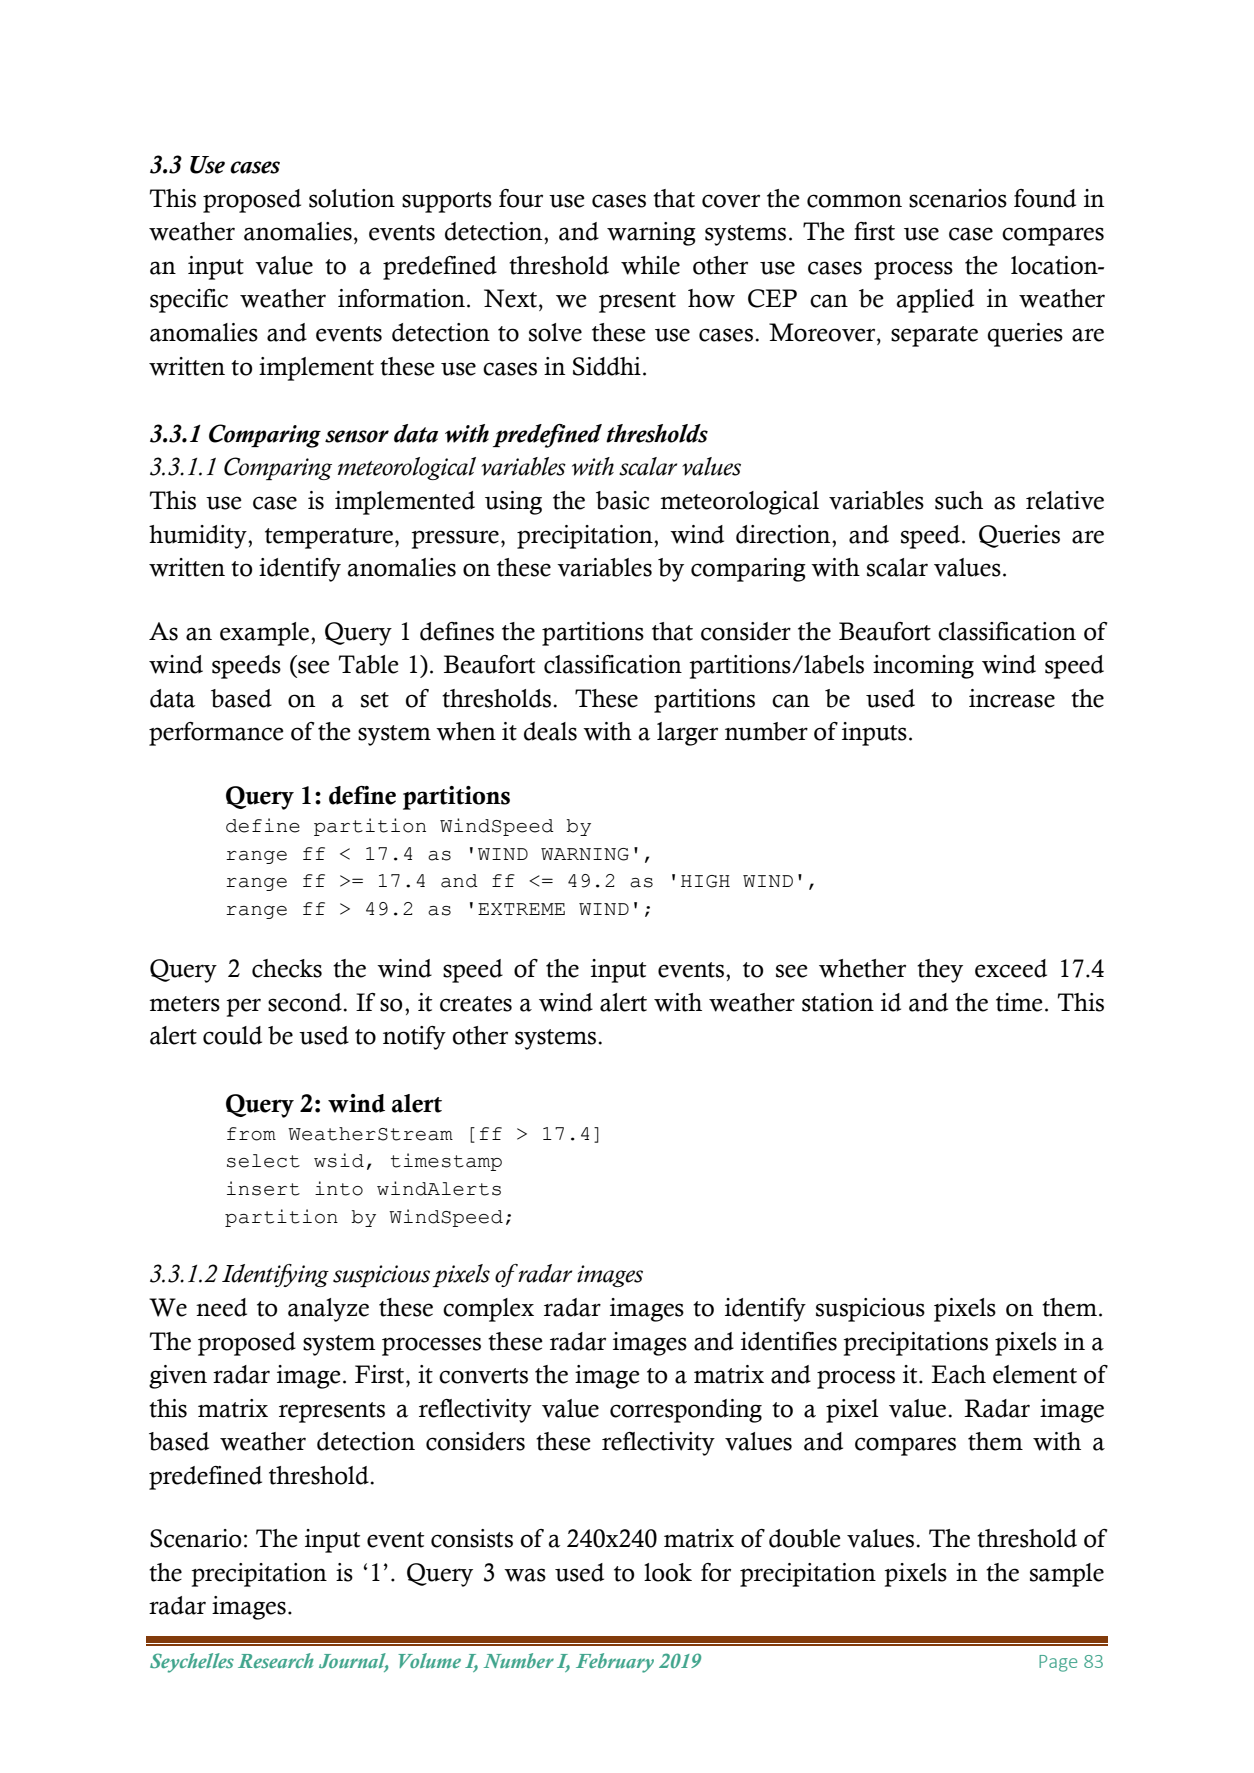  What do you see at coordinates (276, 1660) in the image?
I see `Research` at bounding box center [276, 1660].
